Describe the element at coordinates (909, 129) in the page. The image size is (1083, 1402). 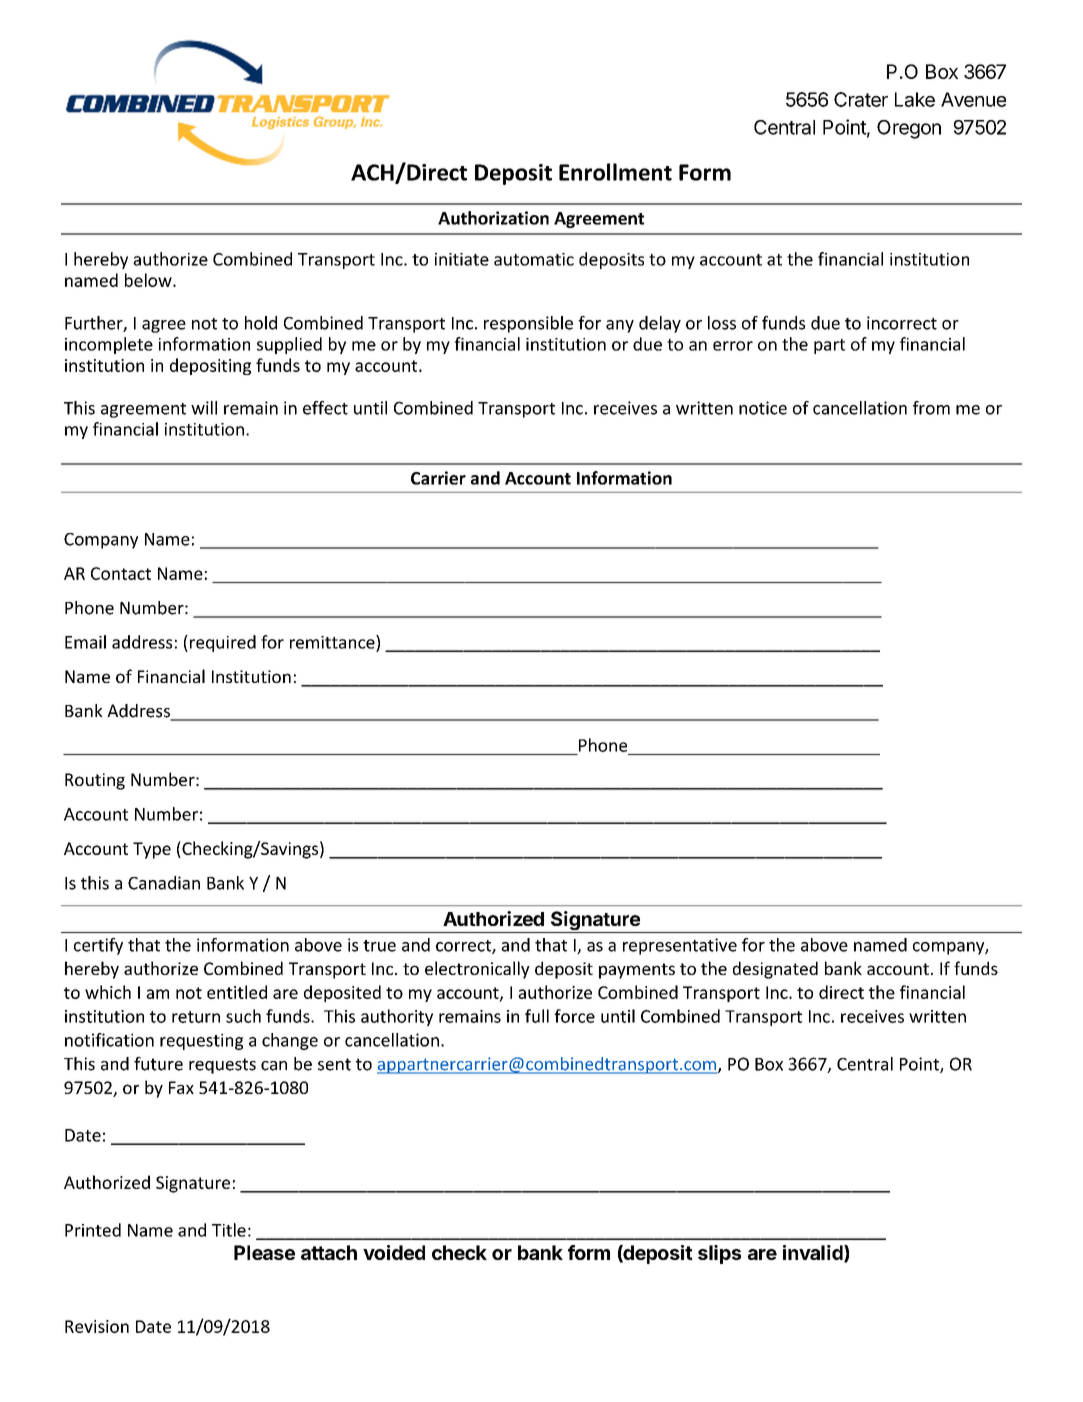
I see `Oregon` at that location.
